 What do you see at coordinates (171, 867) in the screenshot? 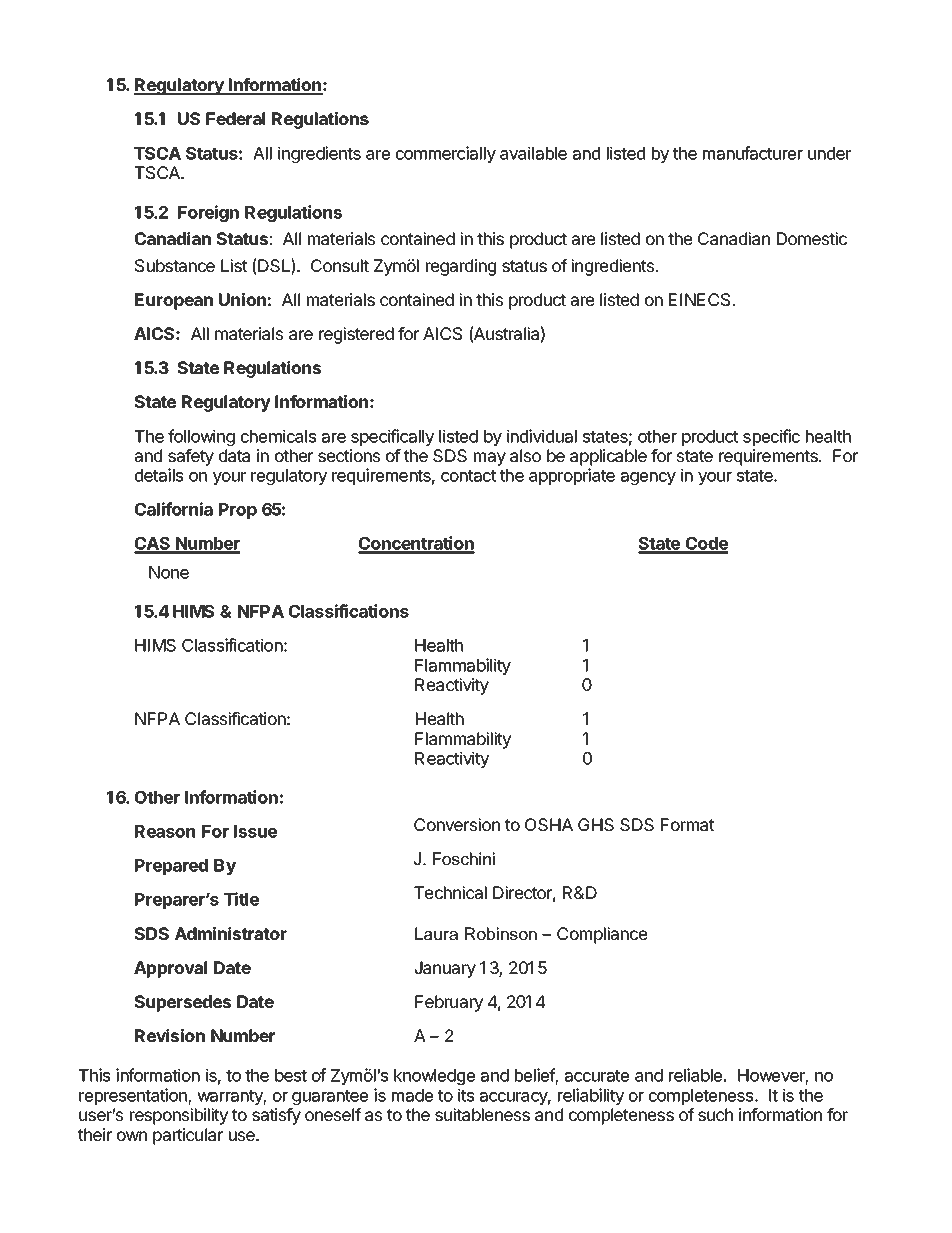
I see `Prepared` at bounding box center [171, 867].
